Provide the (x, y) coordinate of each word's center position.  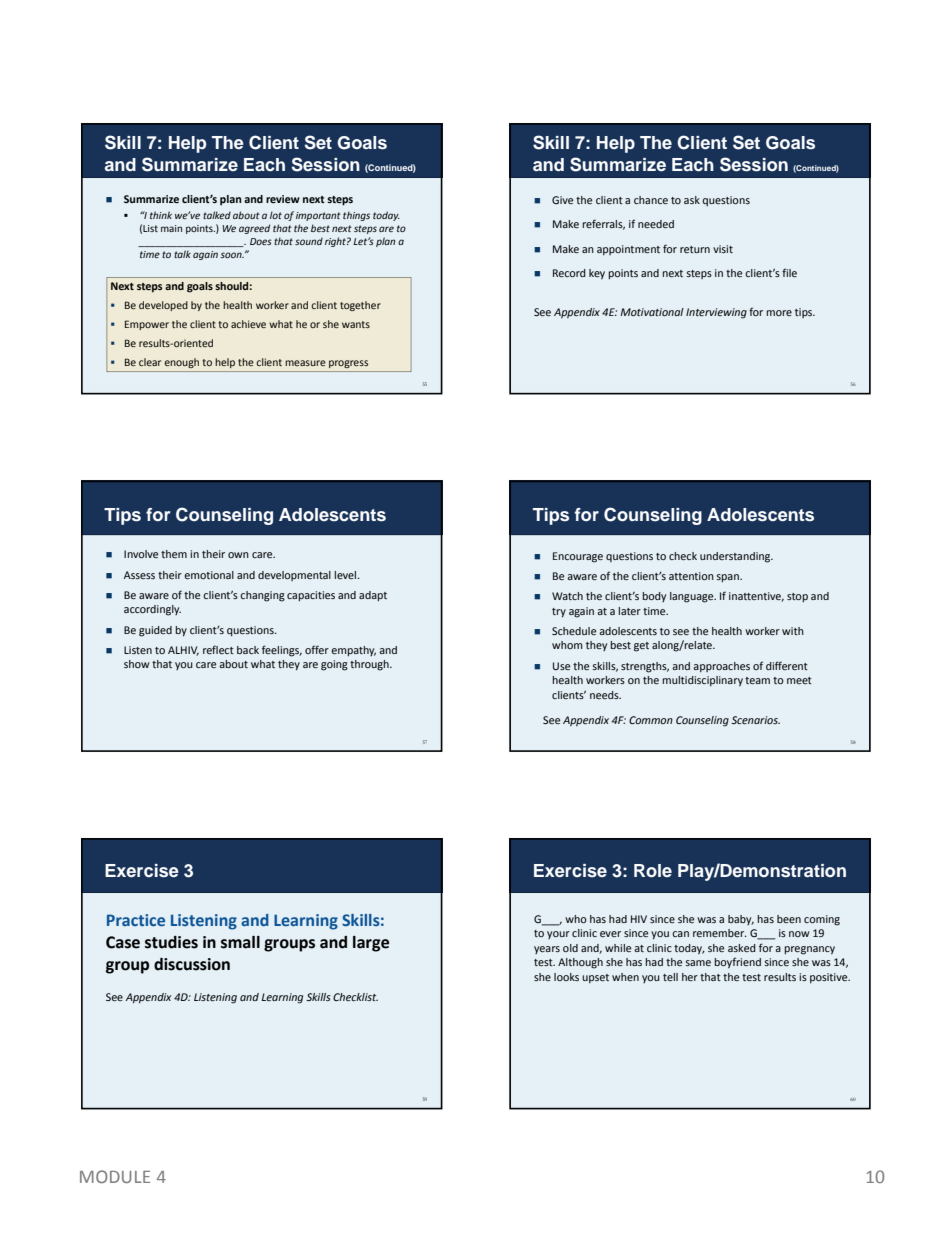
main (171, 228)
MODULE (115, 1176)
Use (561, 666)
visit (723, 249)
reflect (218, 649)
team (757, 680)
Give (562, 200)
